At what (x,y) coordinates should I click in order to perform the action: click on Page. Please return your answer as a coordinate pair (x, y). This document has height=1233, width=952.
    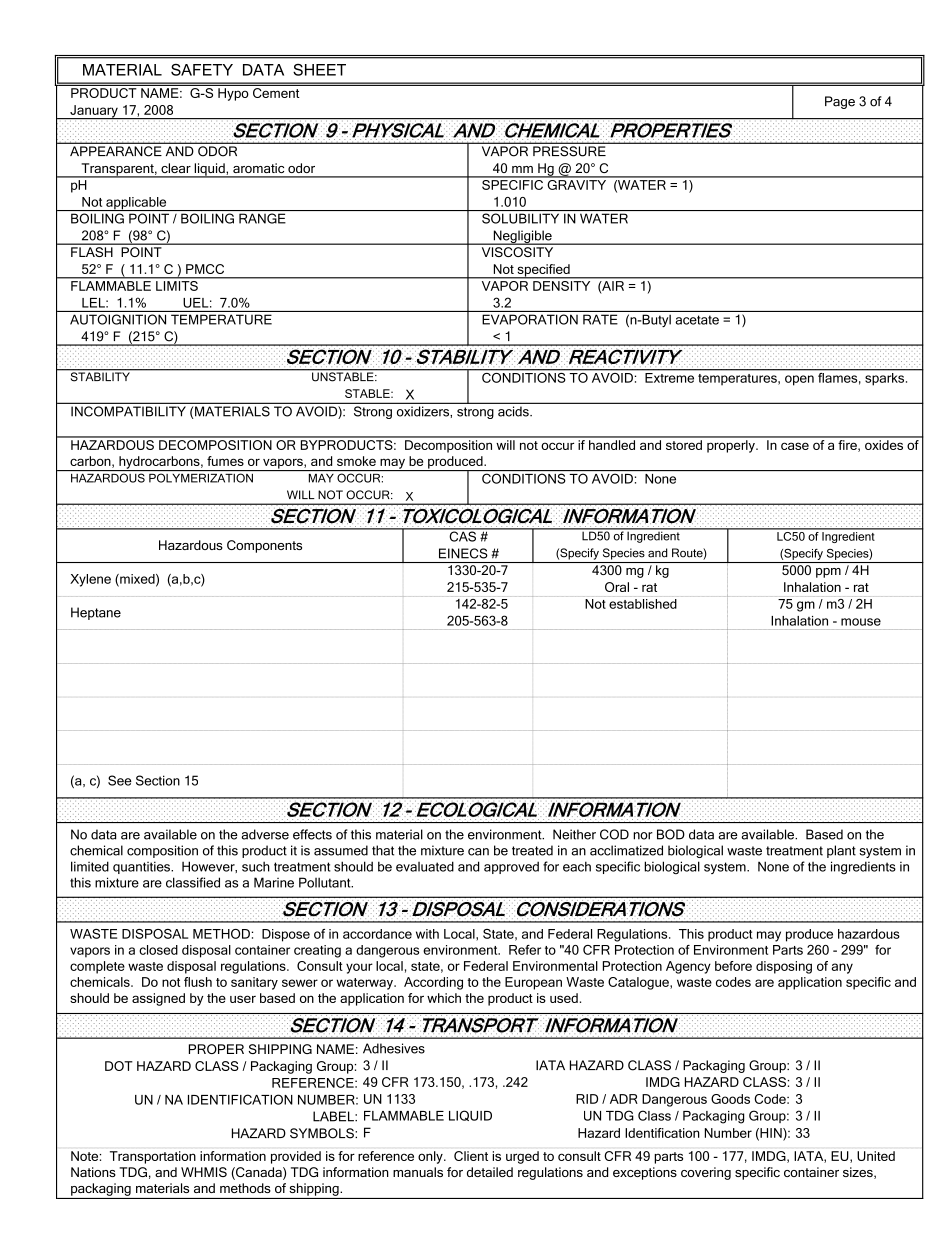
    Looking at the image, I should click on (840, 102).
